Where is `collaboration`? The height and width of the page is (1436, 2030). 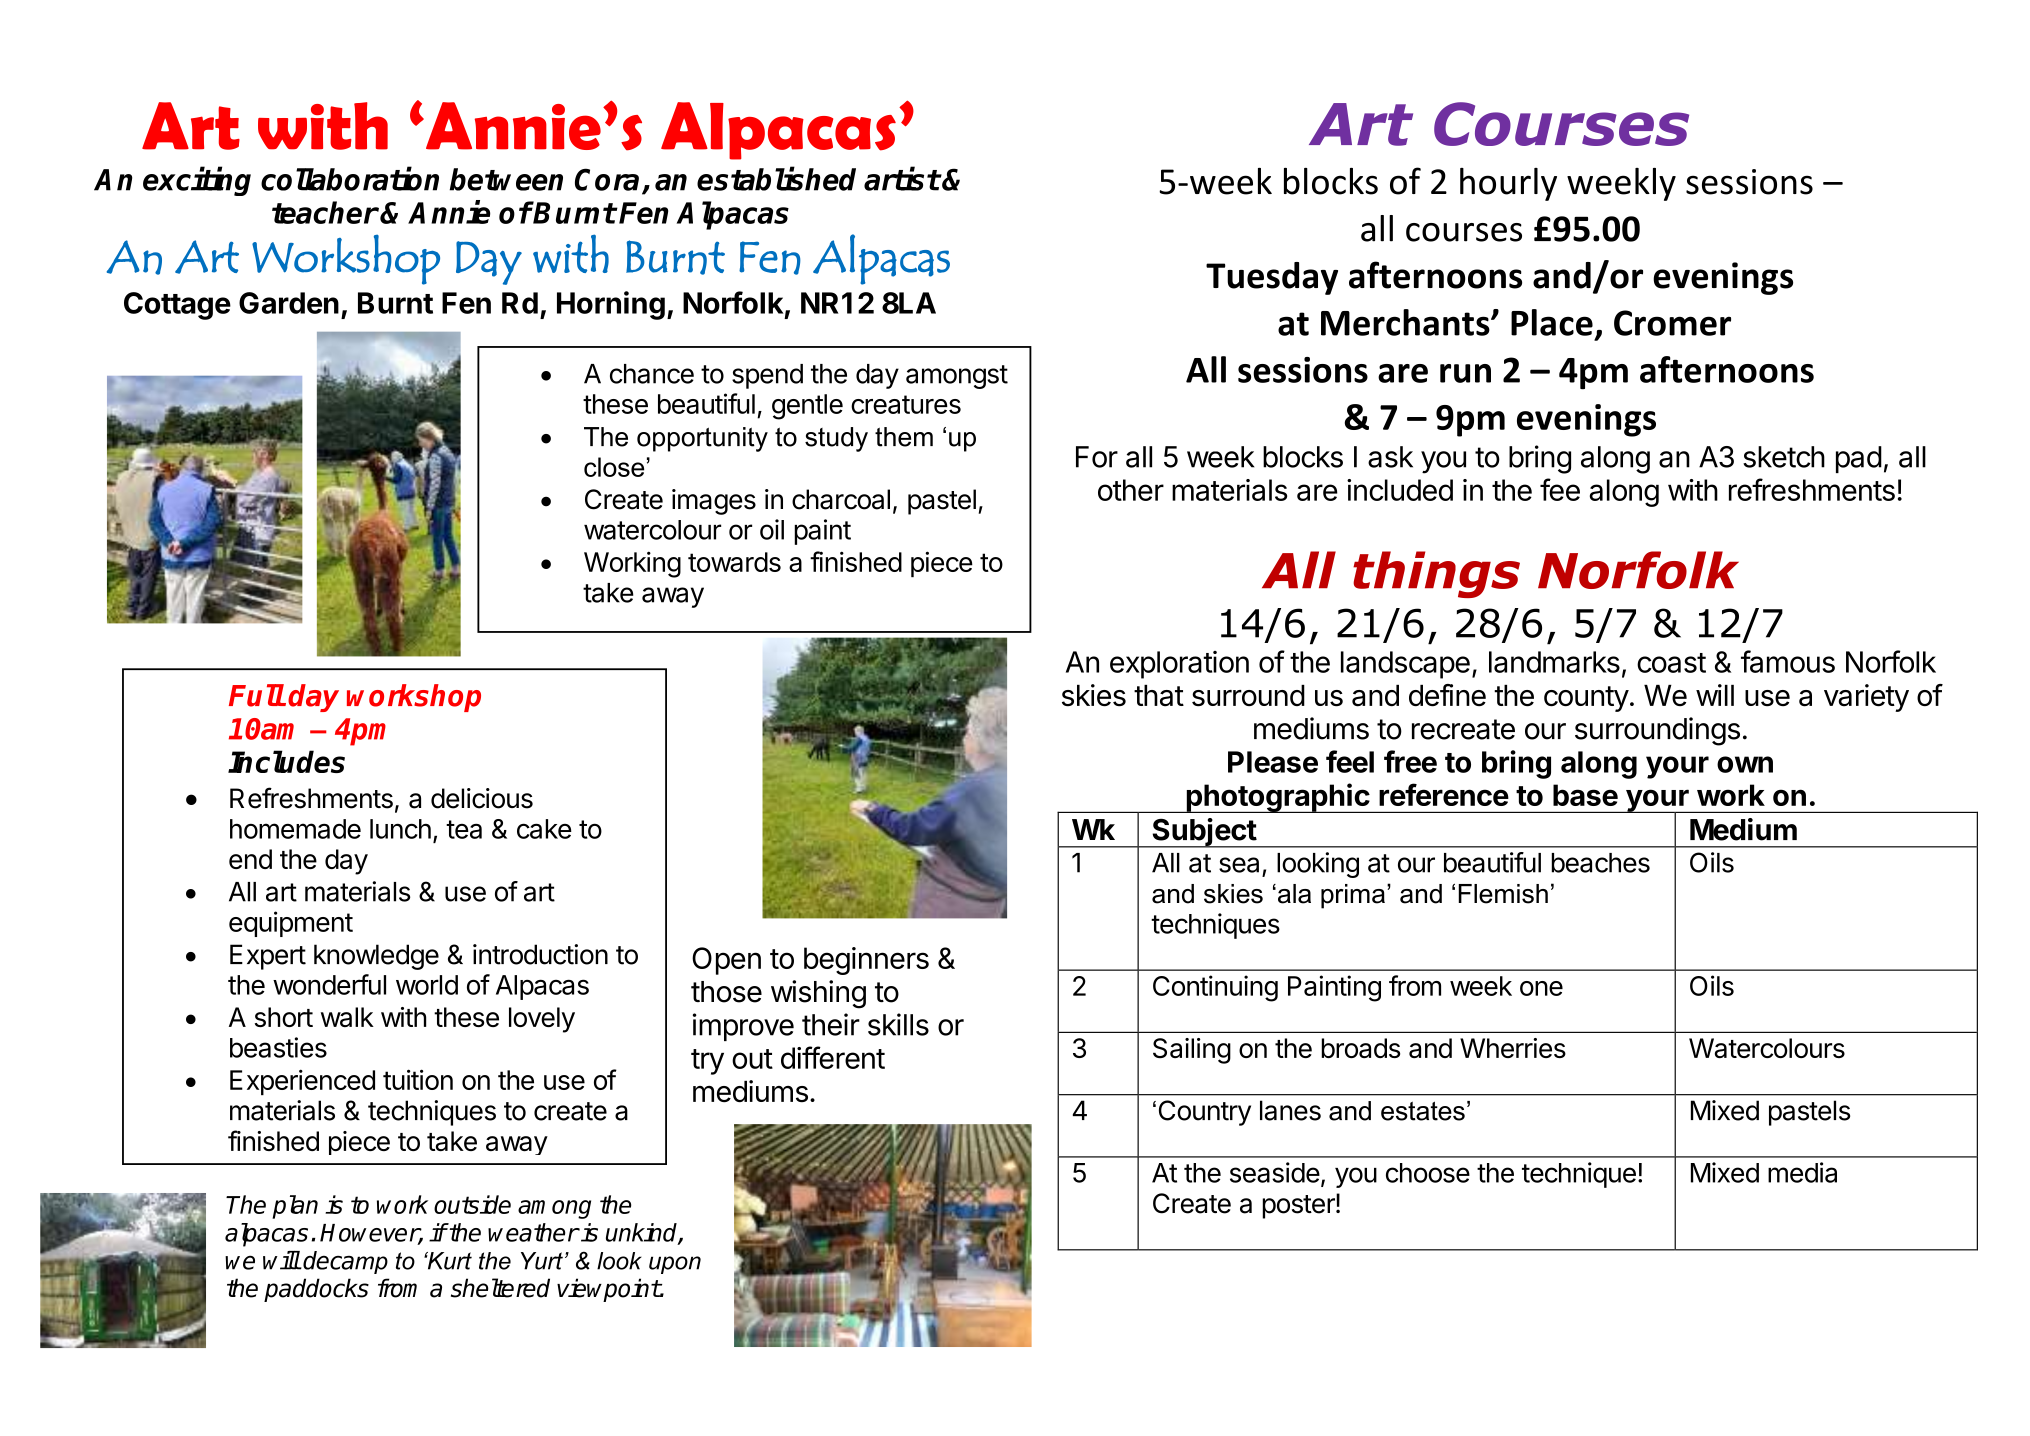 collaboration is located at coordinates (350, 179).
